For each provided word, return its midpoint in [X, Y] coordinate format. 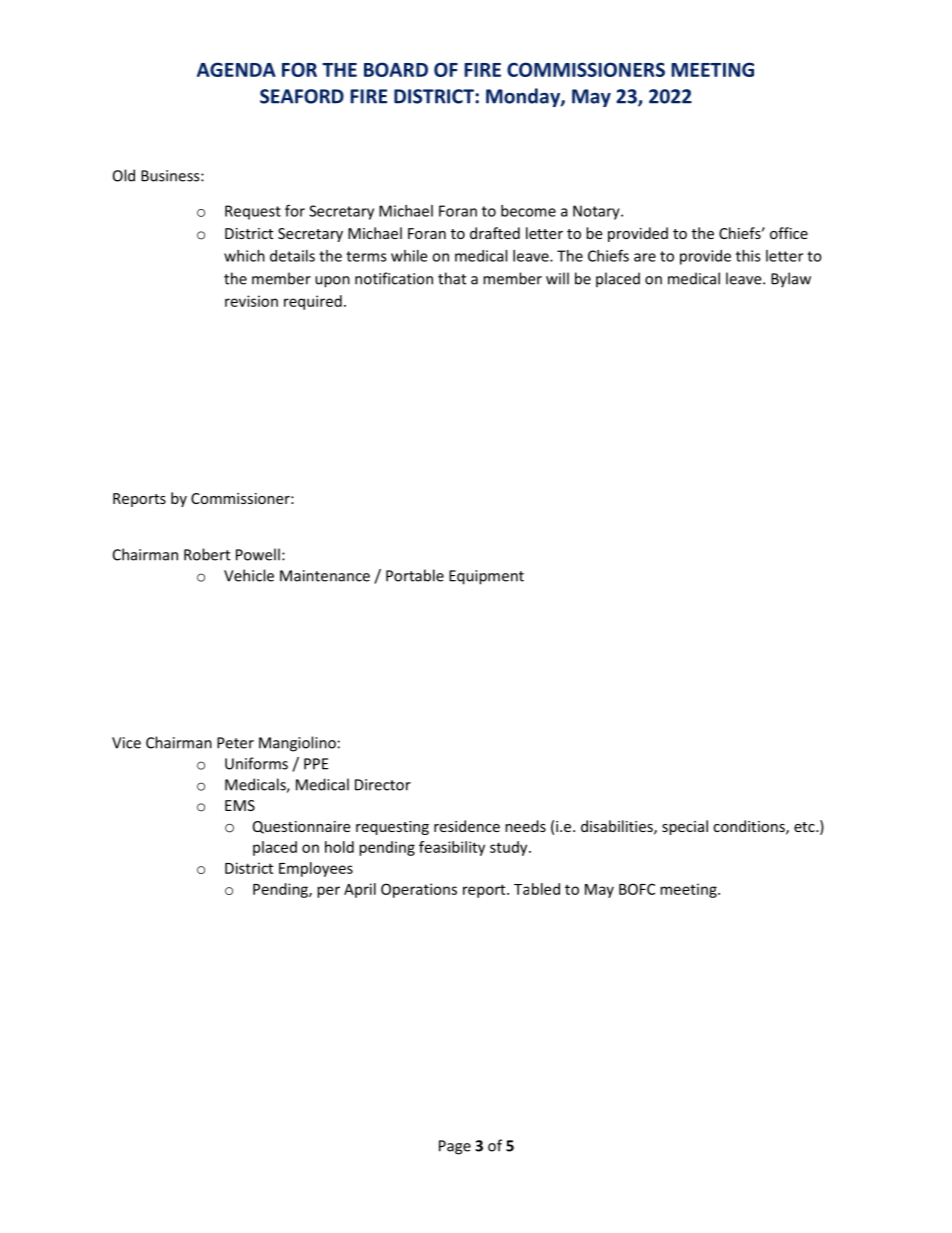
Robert [207, 554]
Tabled [537, 889]
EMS [240, 805]
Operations [419, 890]
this [748, 256]
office [789, 233]
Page [455, 1147]
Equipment [486, 577]
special [685, 827]
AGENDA [236, 69]
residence [467, 826]
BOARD [396, 69]
